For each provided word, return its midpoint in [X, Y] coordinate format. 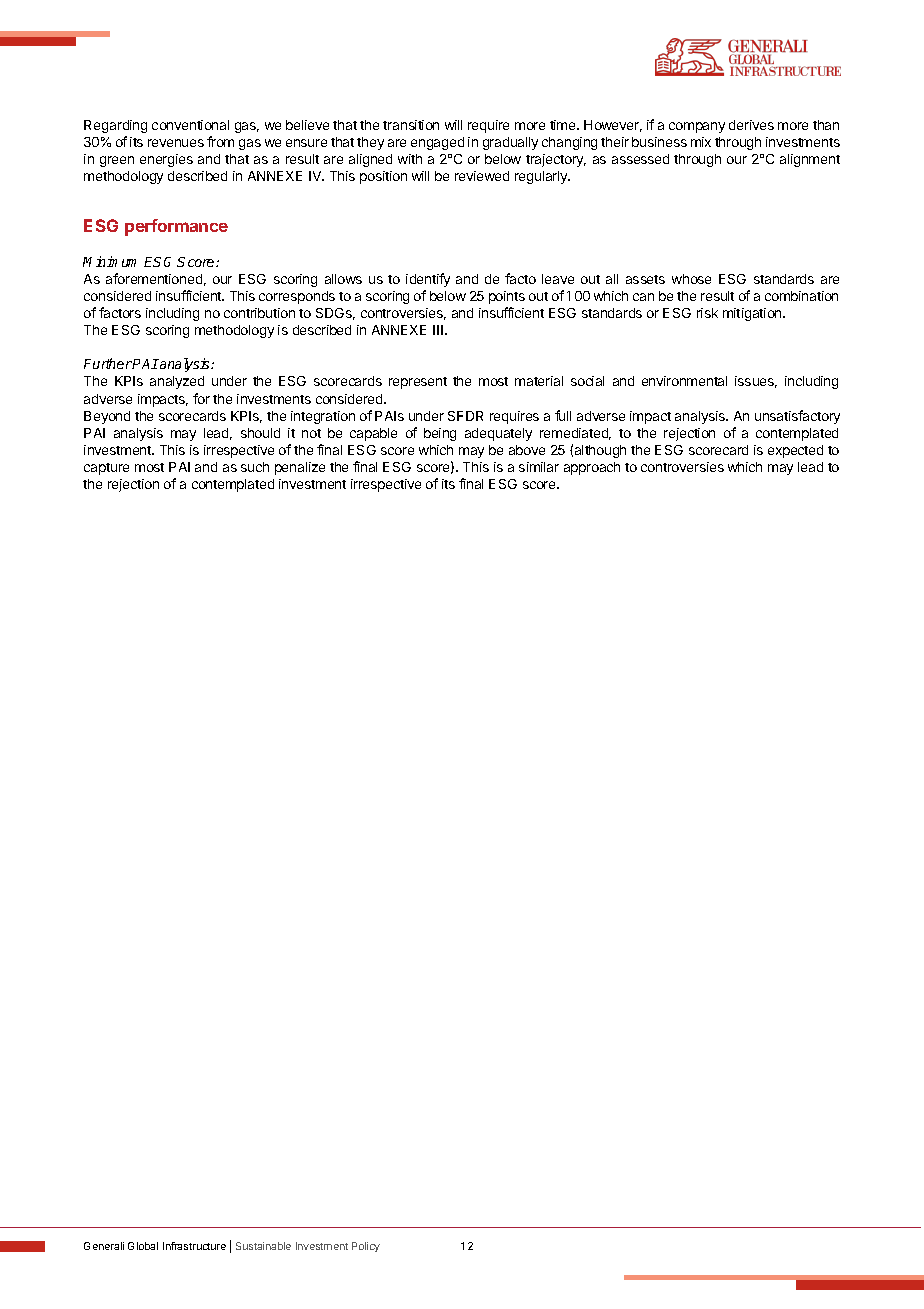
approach [592, 468]
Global [143, 1246]
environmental [684, 381]
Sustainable [263, 1246]
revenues [176, 143]
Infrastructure [194, 1246]
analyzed [177, 382]
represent [418, 383]
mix [701, 142]
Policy [366, 1247]
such [255, 467]
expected [795, 451]
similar [539, 467]
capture [106, 469]
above [527, 450]
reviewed [482, 176]
